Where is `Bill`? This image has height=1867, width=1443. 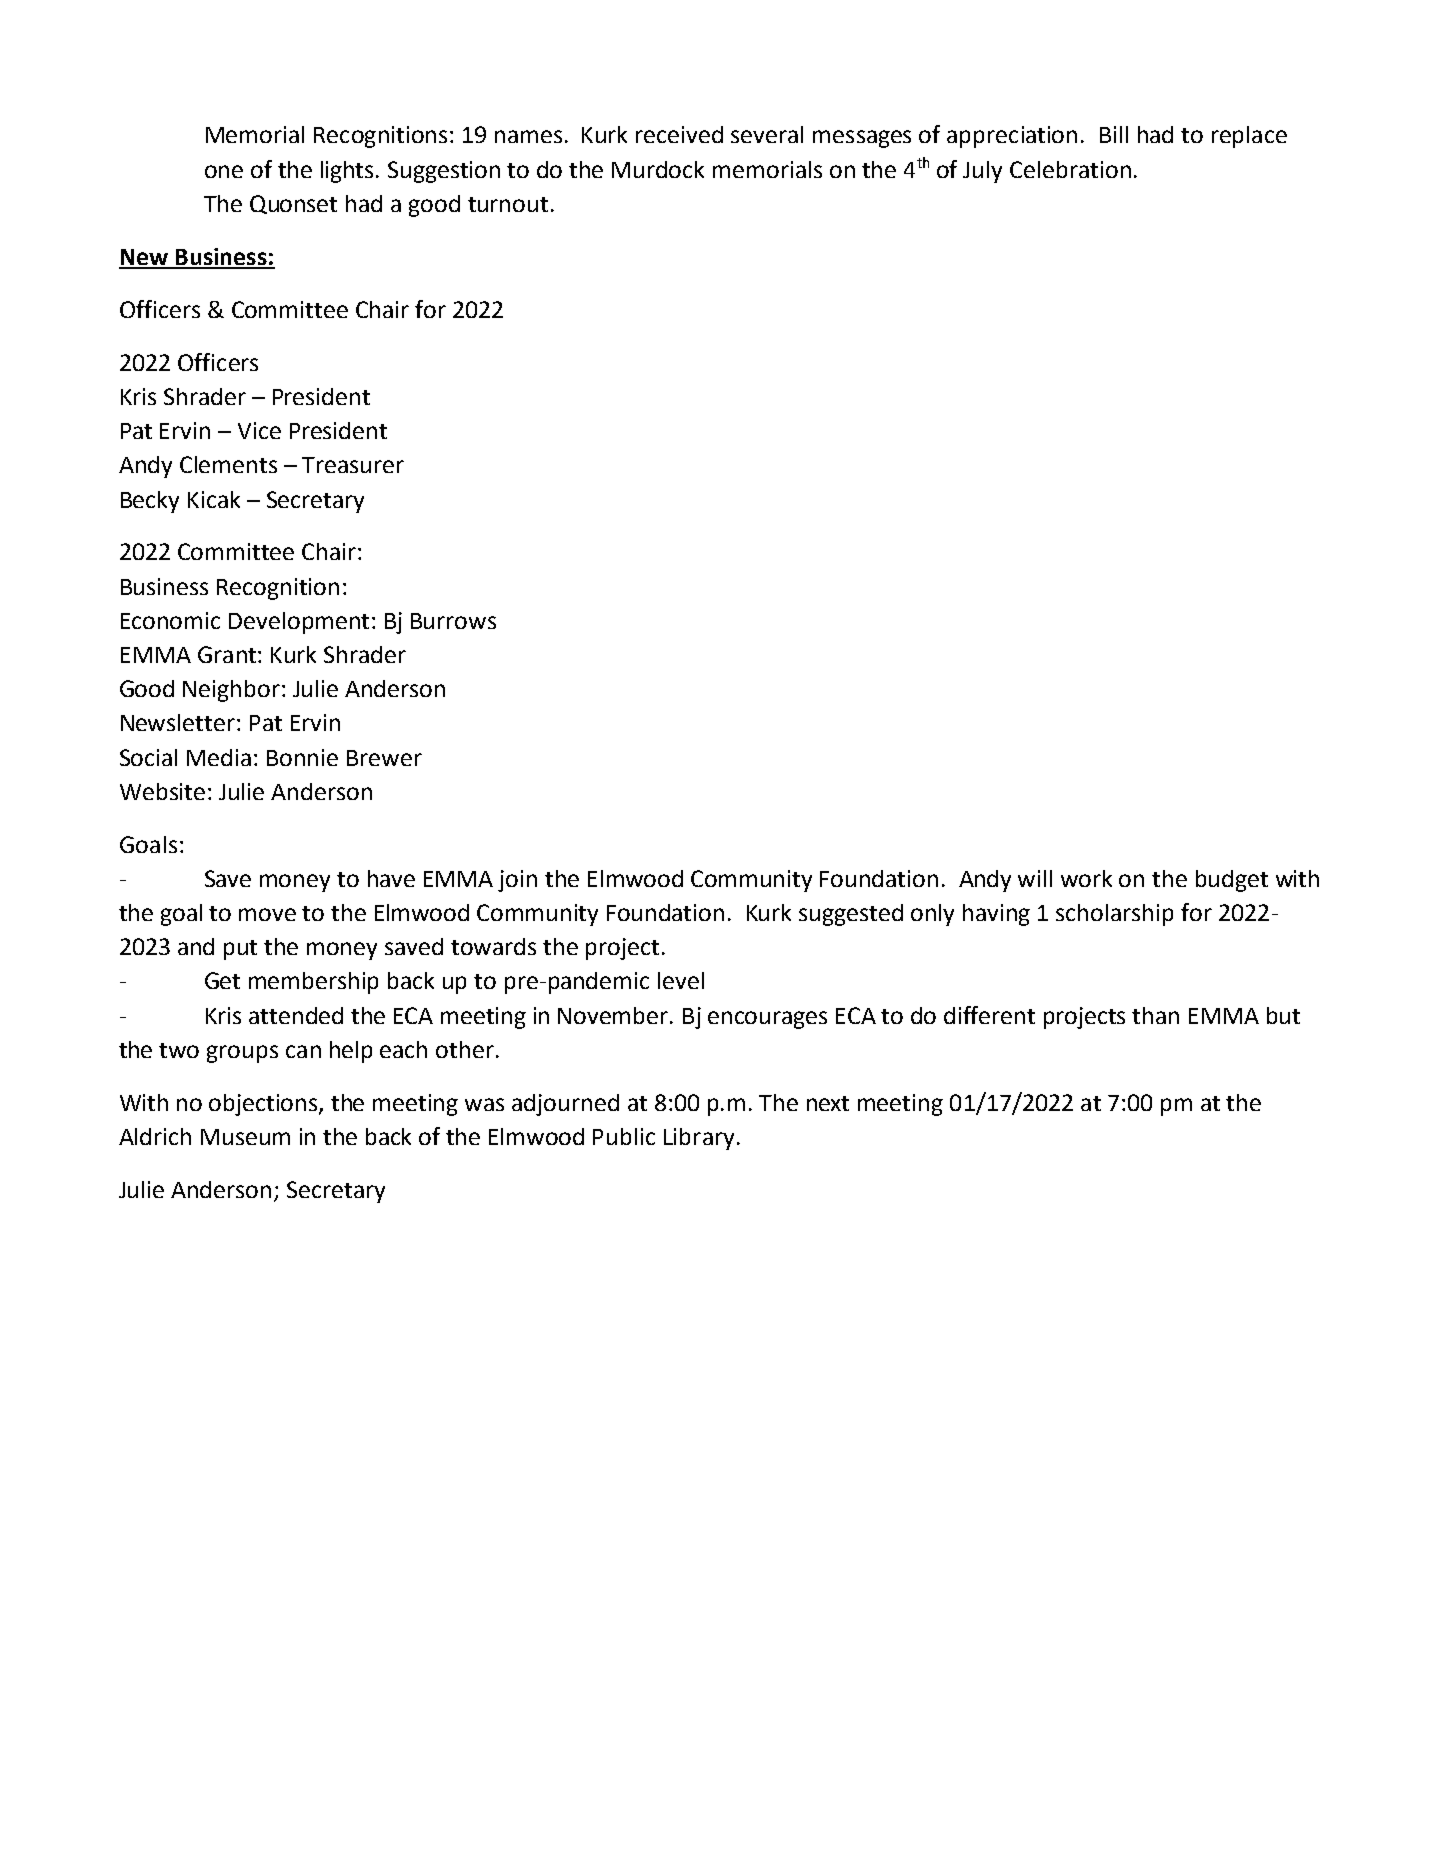 Bill is located at coordinates (1114, 134).
